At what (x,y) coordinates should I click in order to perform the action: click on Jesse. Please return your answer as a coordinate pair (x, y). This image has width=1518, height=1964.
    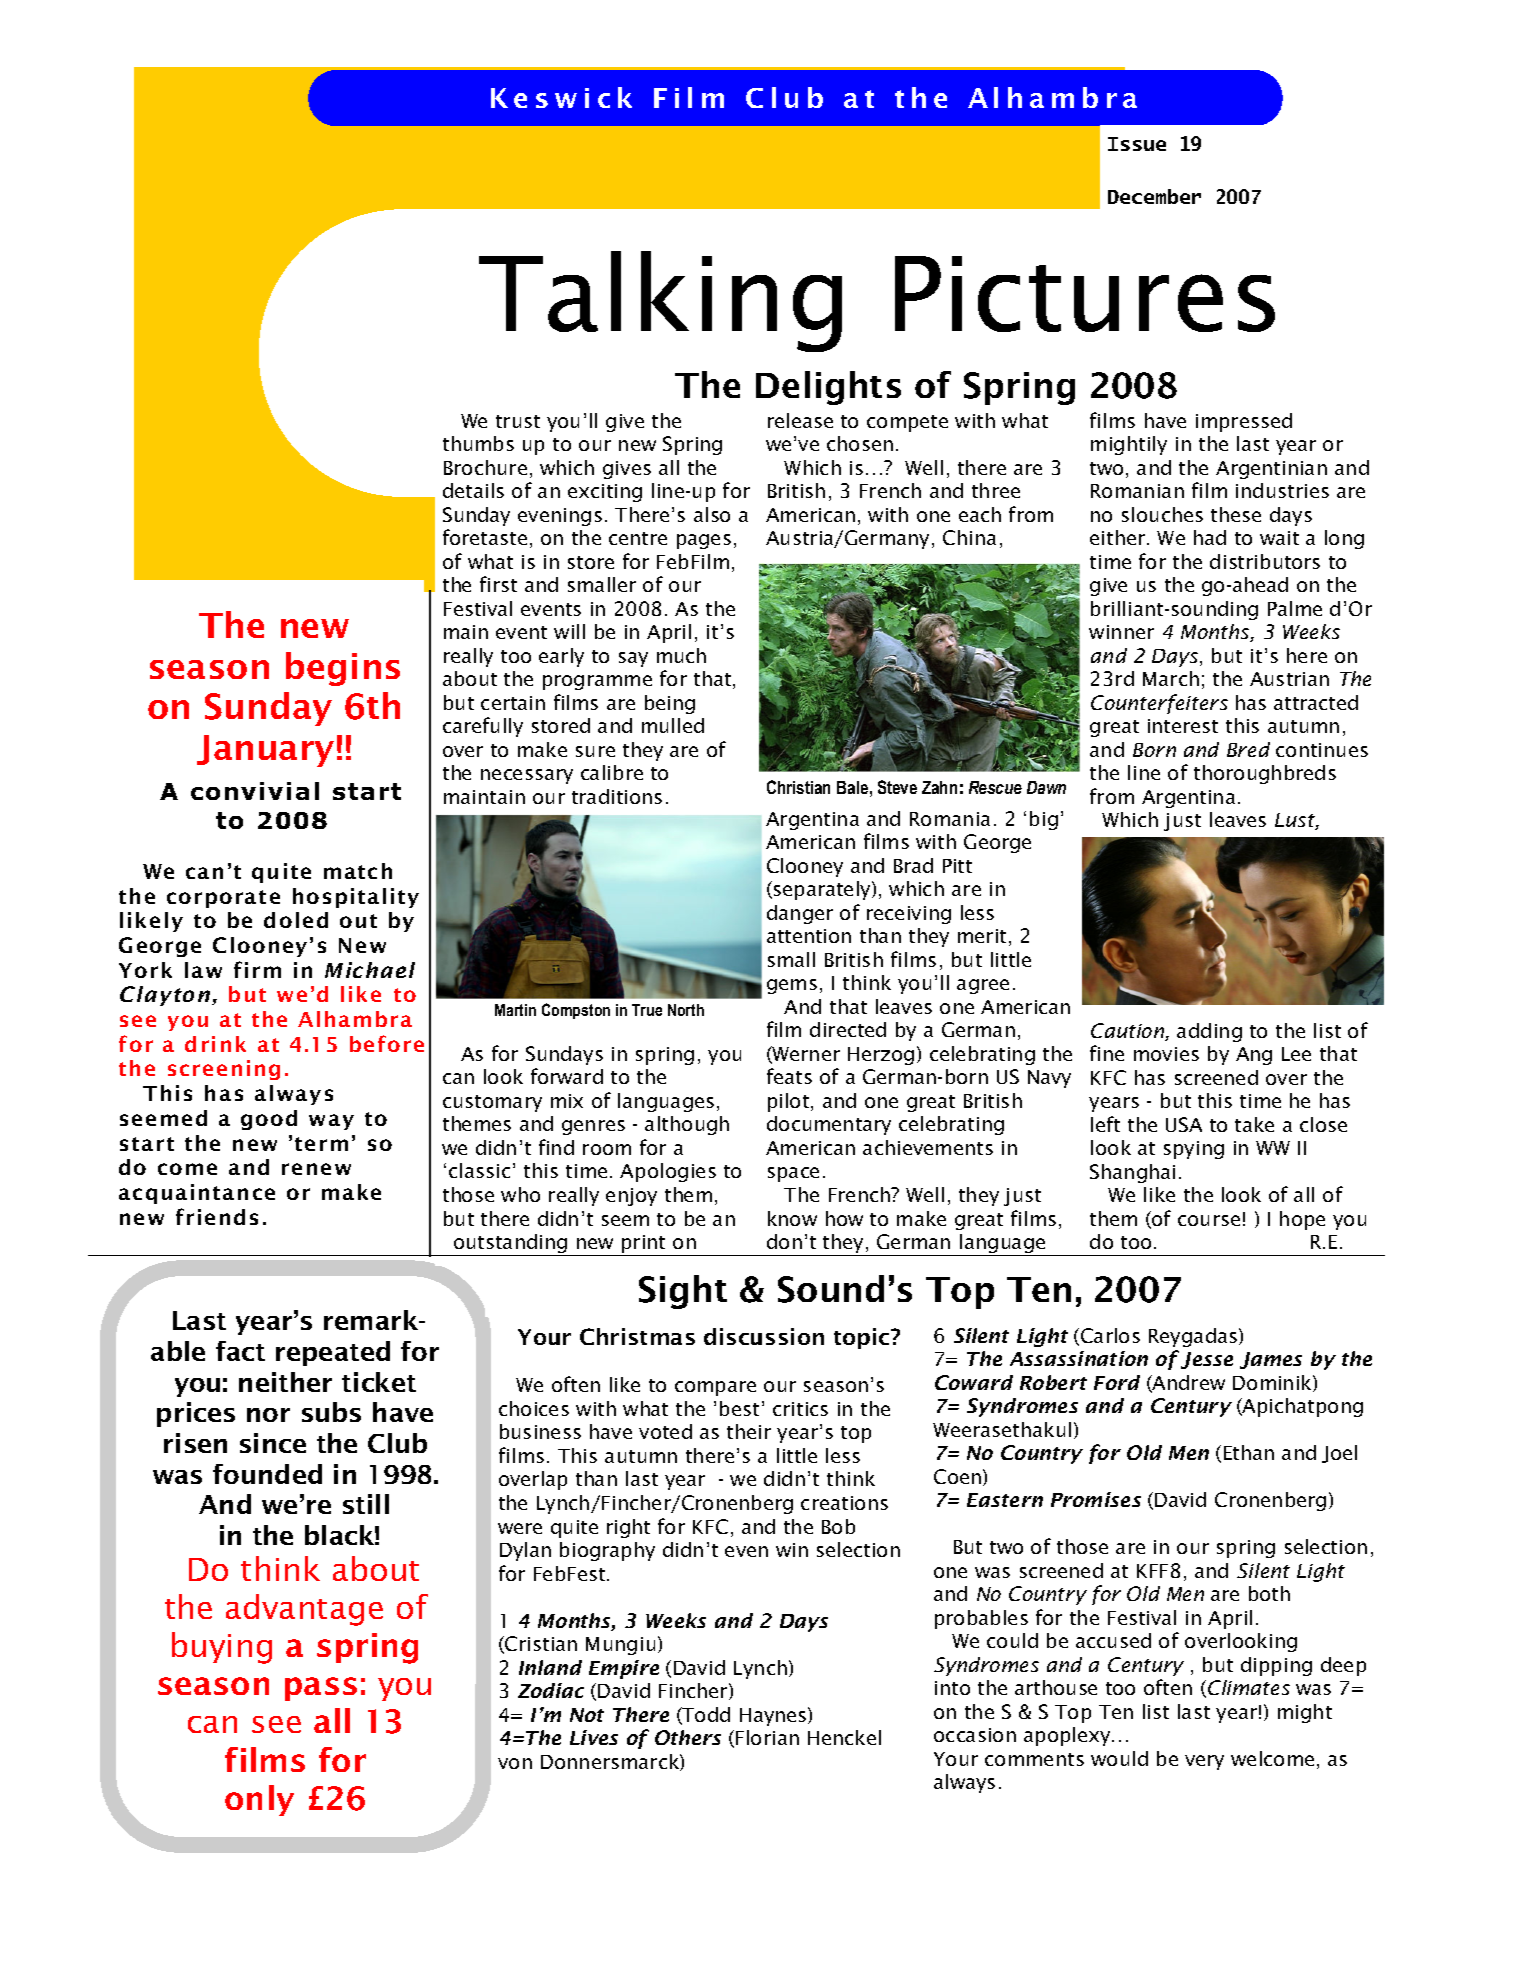
    Looking at the image, I should click on (1207, 1360).
